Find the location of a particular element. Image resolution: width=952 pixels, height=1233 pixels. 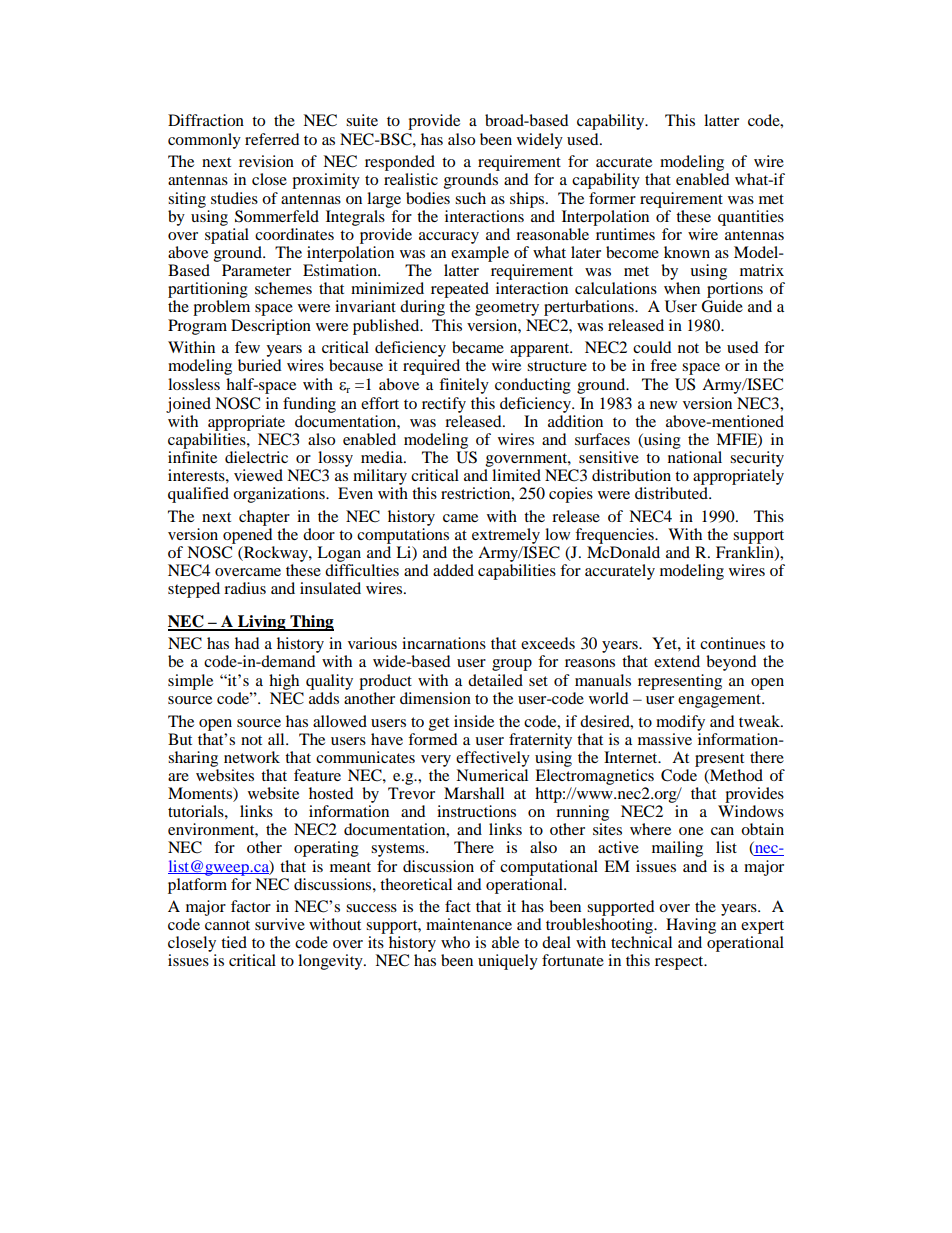

maintenance is located at coordinates (469, 924).
